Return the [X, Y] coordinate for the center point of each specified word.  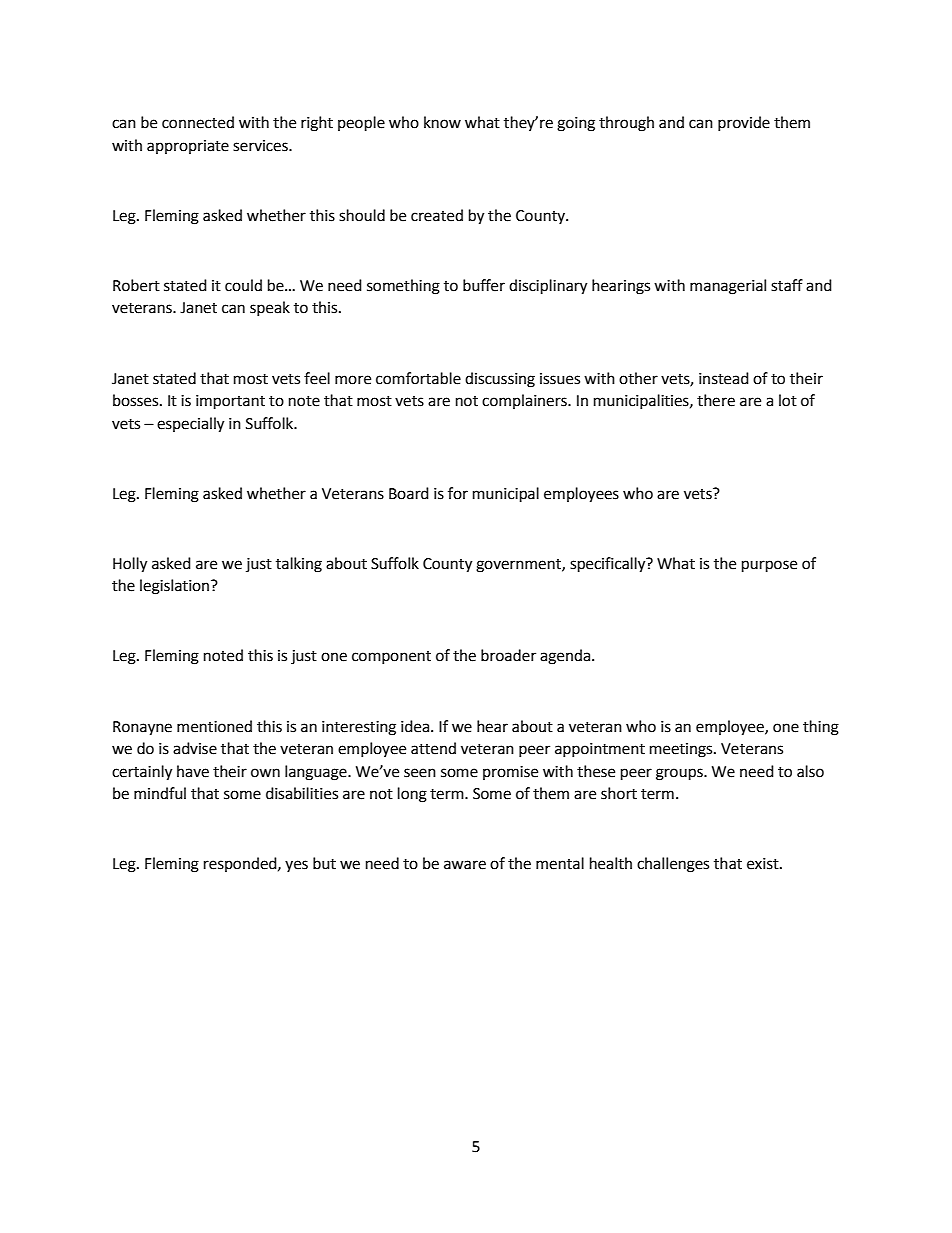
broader [508, 655]
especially [190, 425]
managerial [728, 287]
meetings [682, 750]
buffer [484, 285]
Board [409, 493]
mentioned [214, 726]
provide [744, 123]
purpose [769, 566]
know [442, 122]
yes [296, 866]
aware [465, 865]
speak [270, 308]
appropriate [188, 147]
